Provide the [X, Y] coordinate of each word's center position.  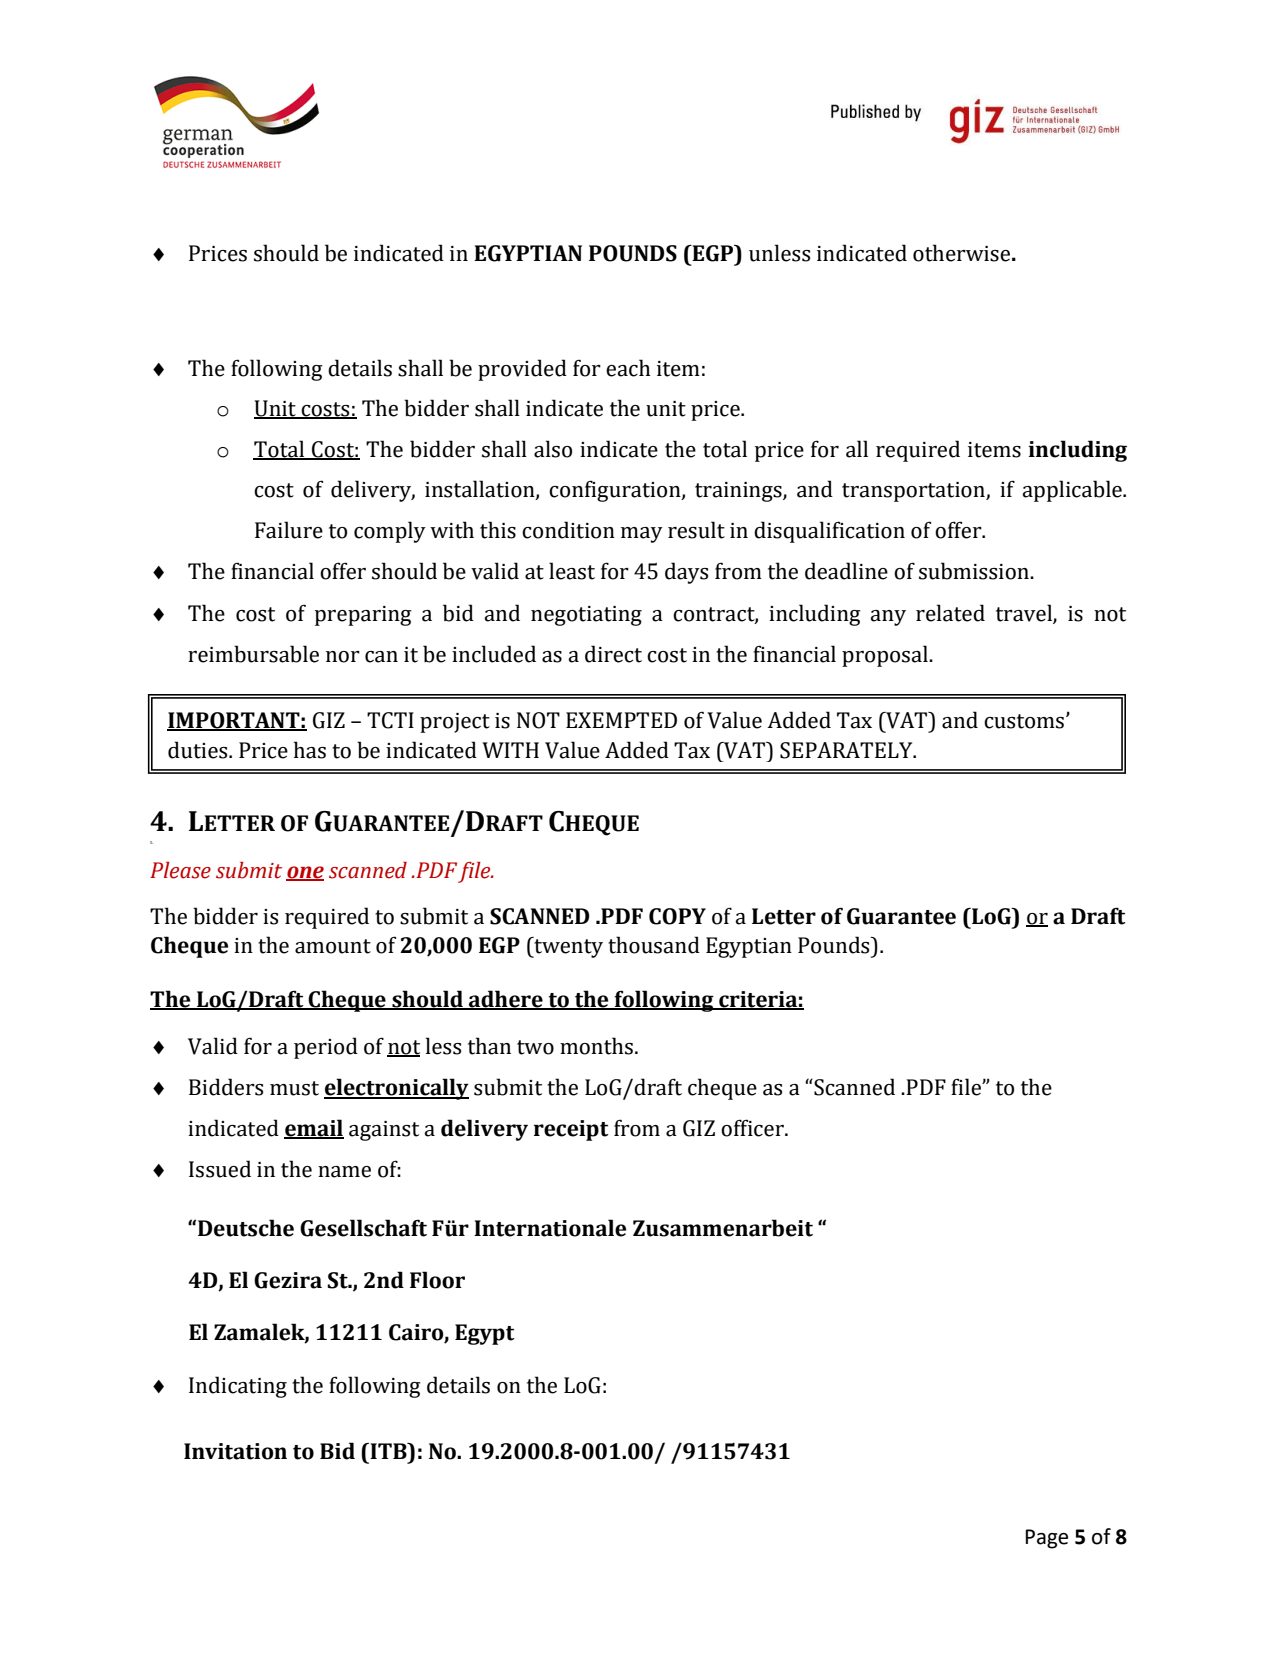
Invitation [235, 1451]
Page [1047, 1539]
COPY [677, 916]
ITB [388, 1451]
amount [333, 946]
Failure [289, 530]
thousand [654, 945]
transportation [914, 492]
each [628, 368]
